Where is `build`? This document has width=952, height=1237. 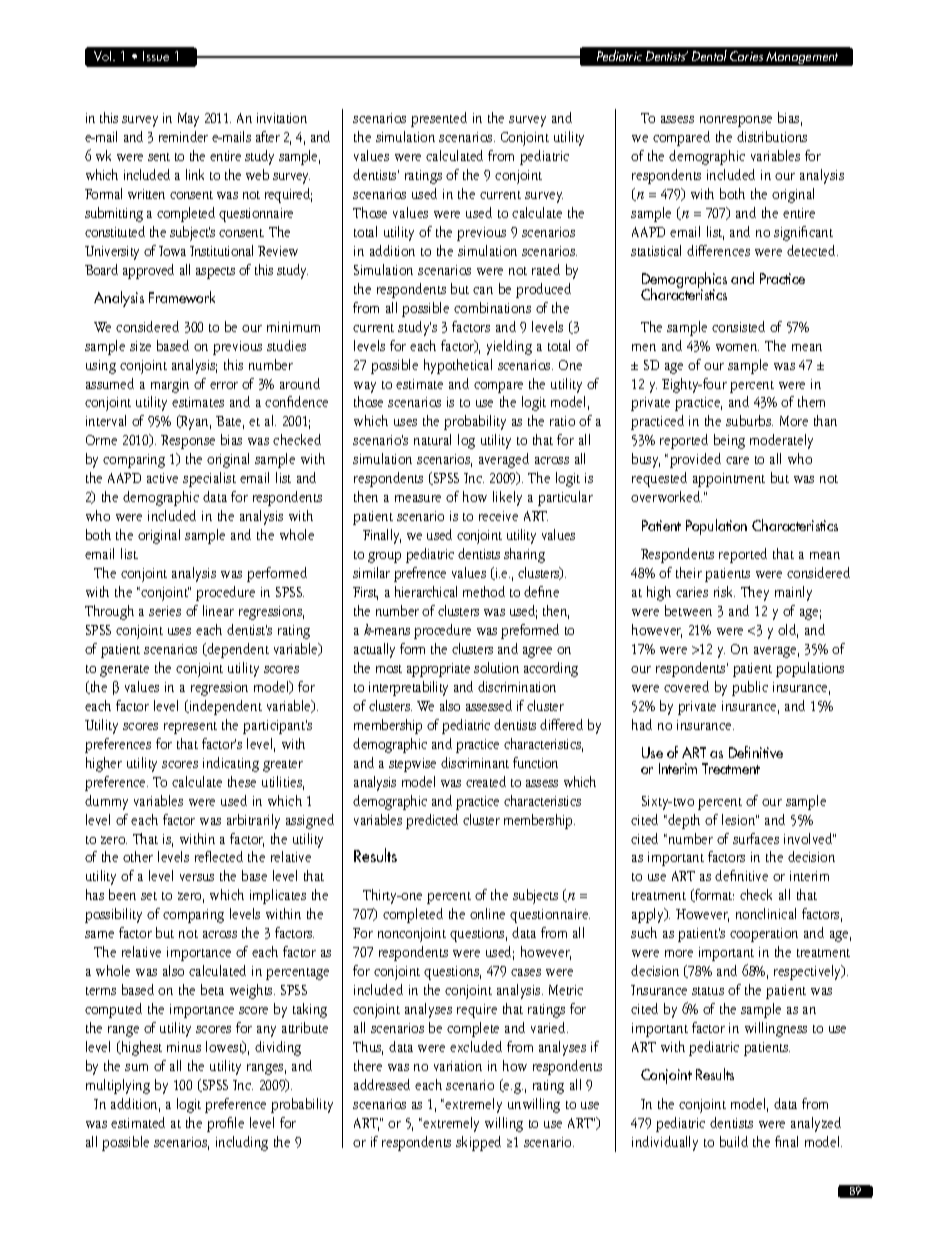
build is located at coordinates (734, 1141).
